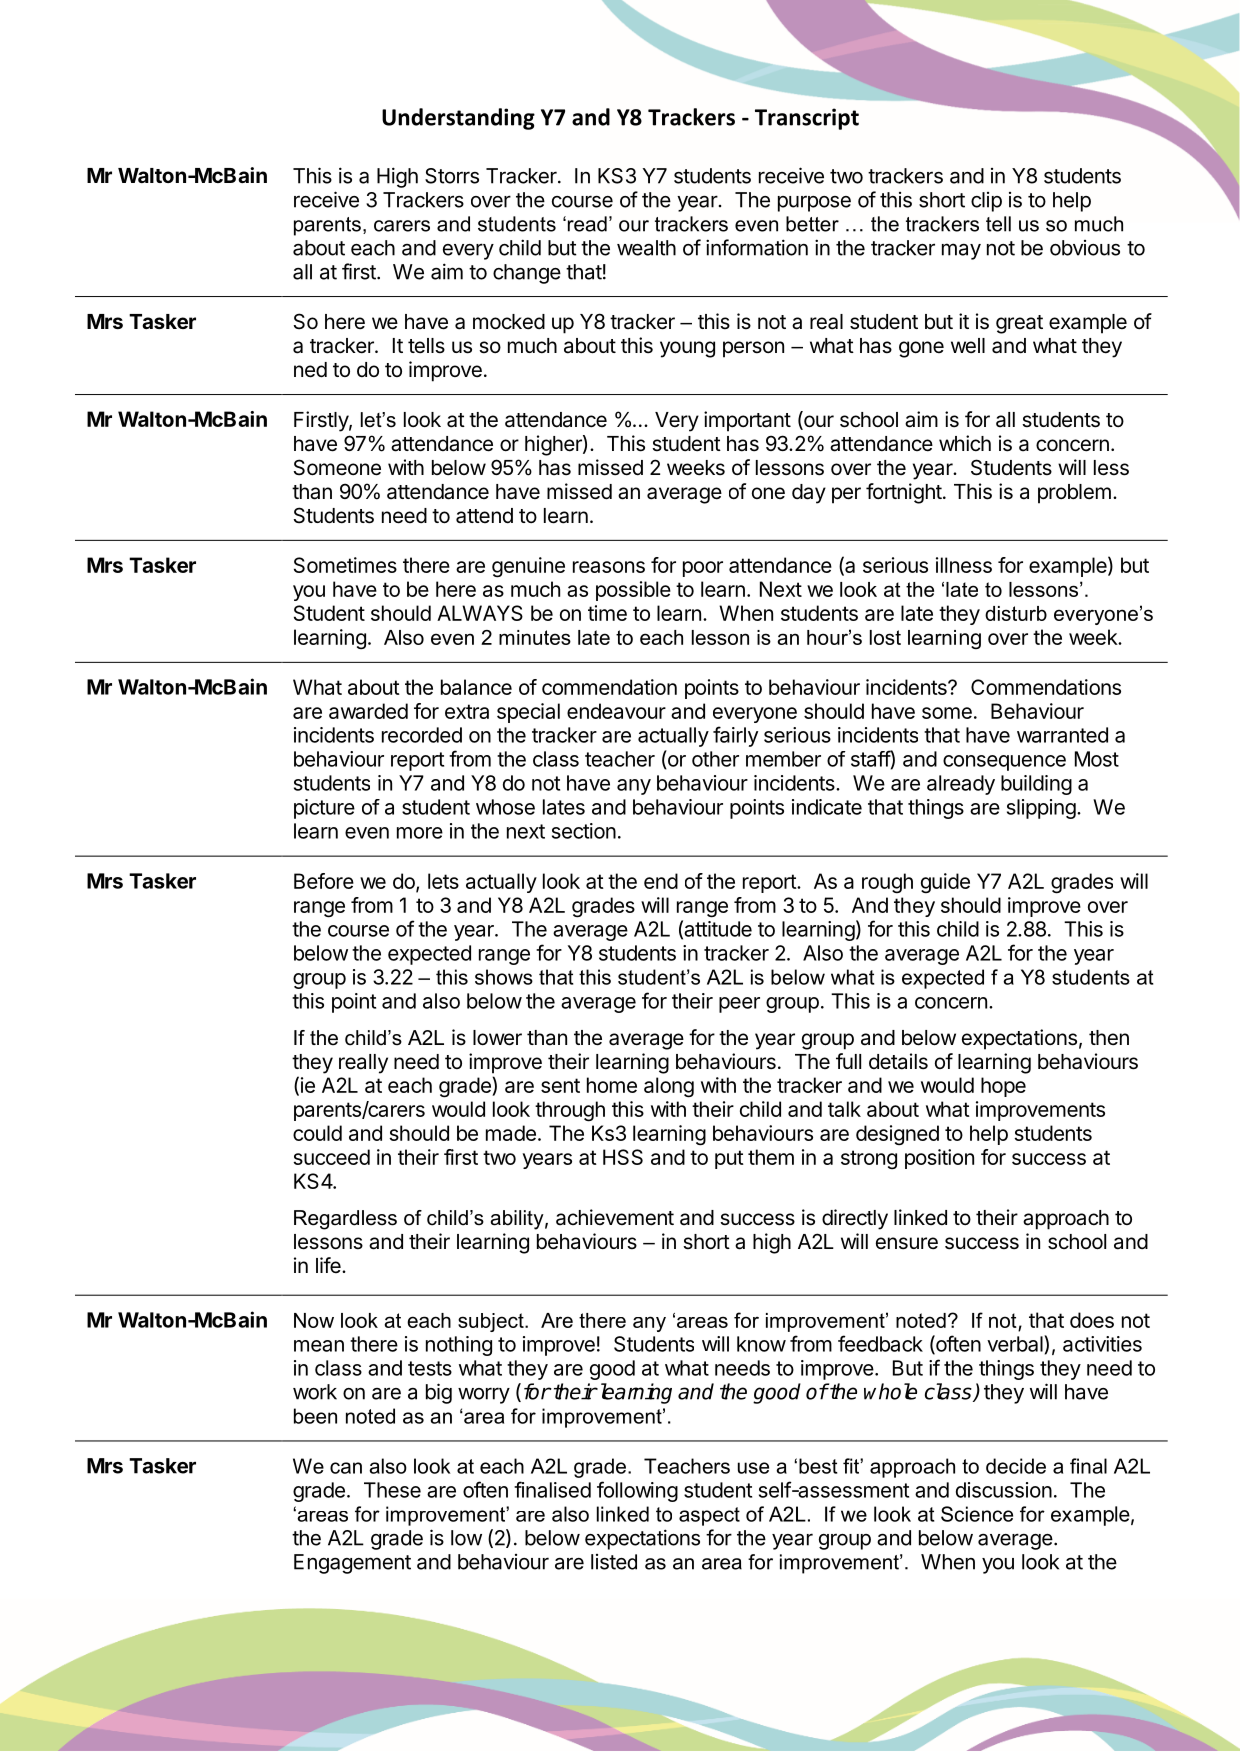 This screenshot has height=1754, width=1240. Describe the element at coordinates (669, 1087) in the screenshot. I see `along` at that location.
